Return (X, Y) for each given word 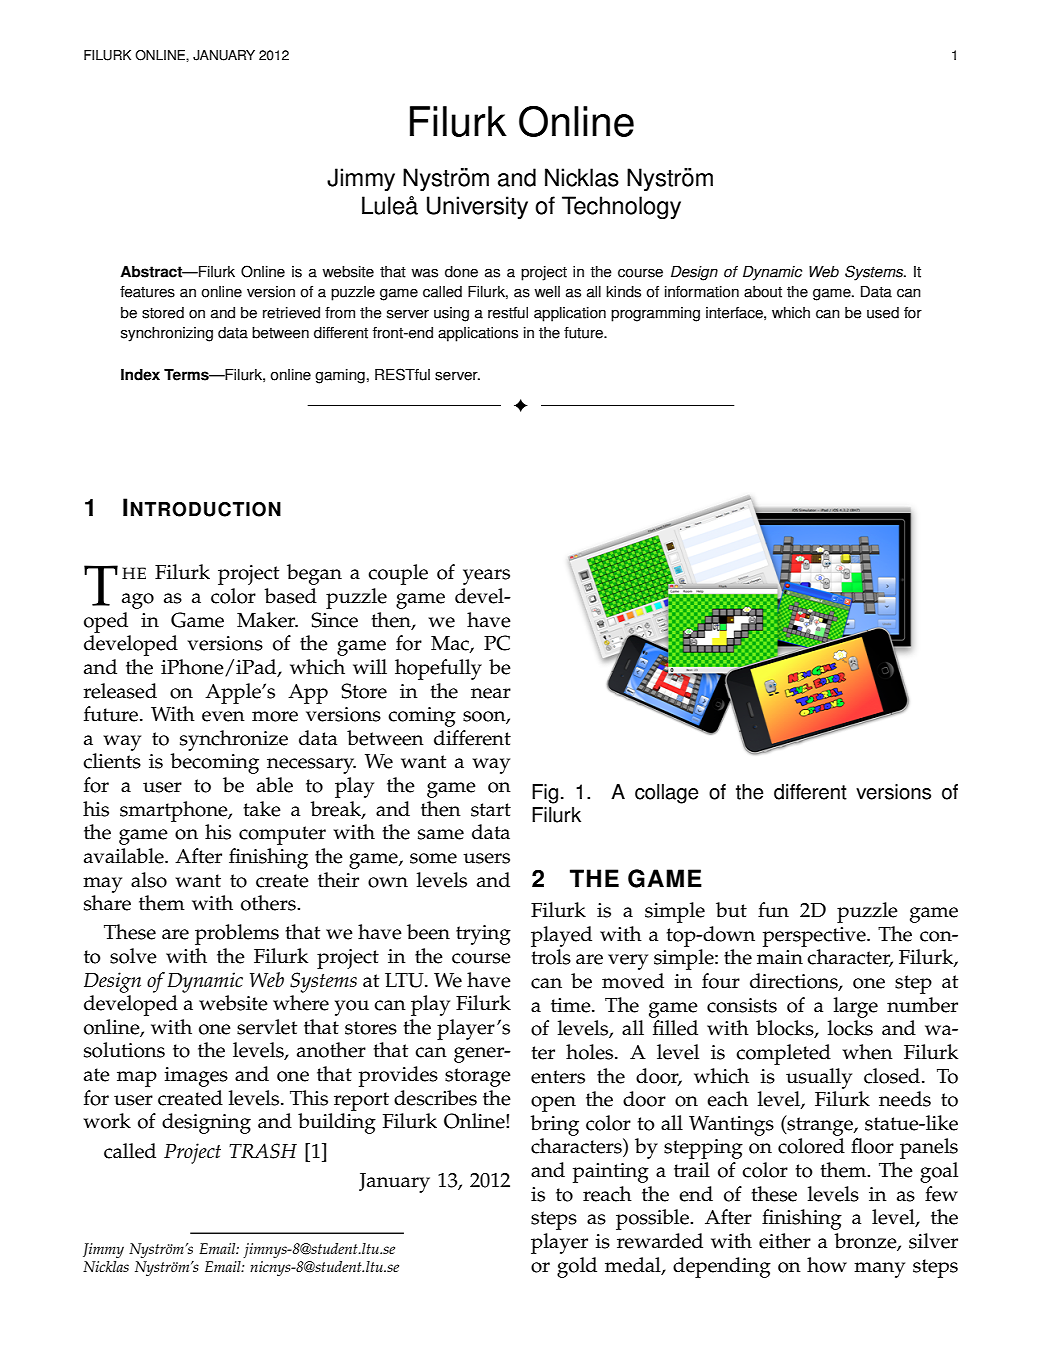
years (486, 577)
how (827, 1265)
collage (667, 794)
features (147, 292)
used (883, 313)
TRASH (263, 1151)
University (477, 207)
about (763, 292)
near (491, 693)
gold (577, 1267)
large (856, 1007)
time (572, 1005)
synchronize (234, 740)
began (314, 574)
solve (133, 956)
